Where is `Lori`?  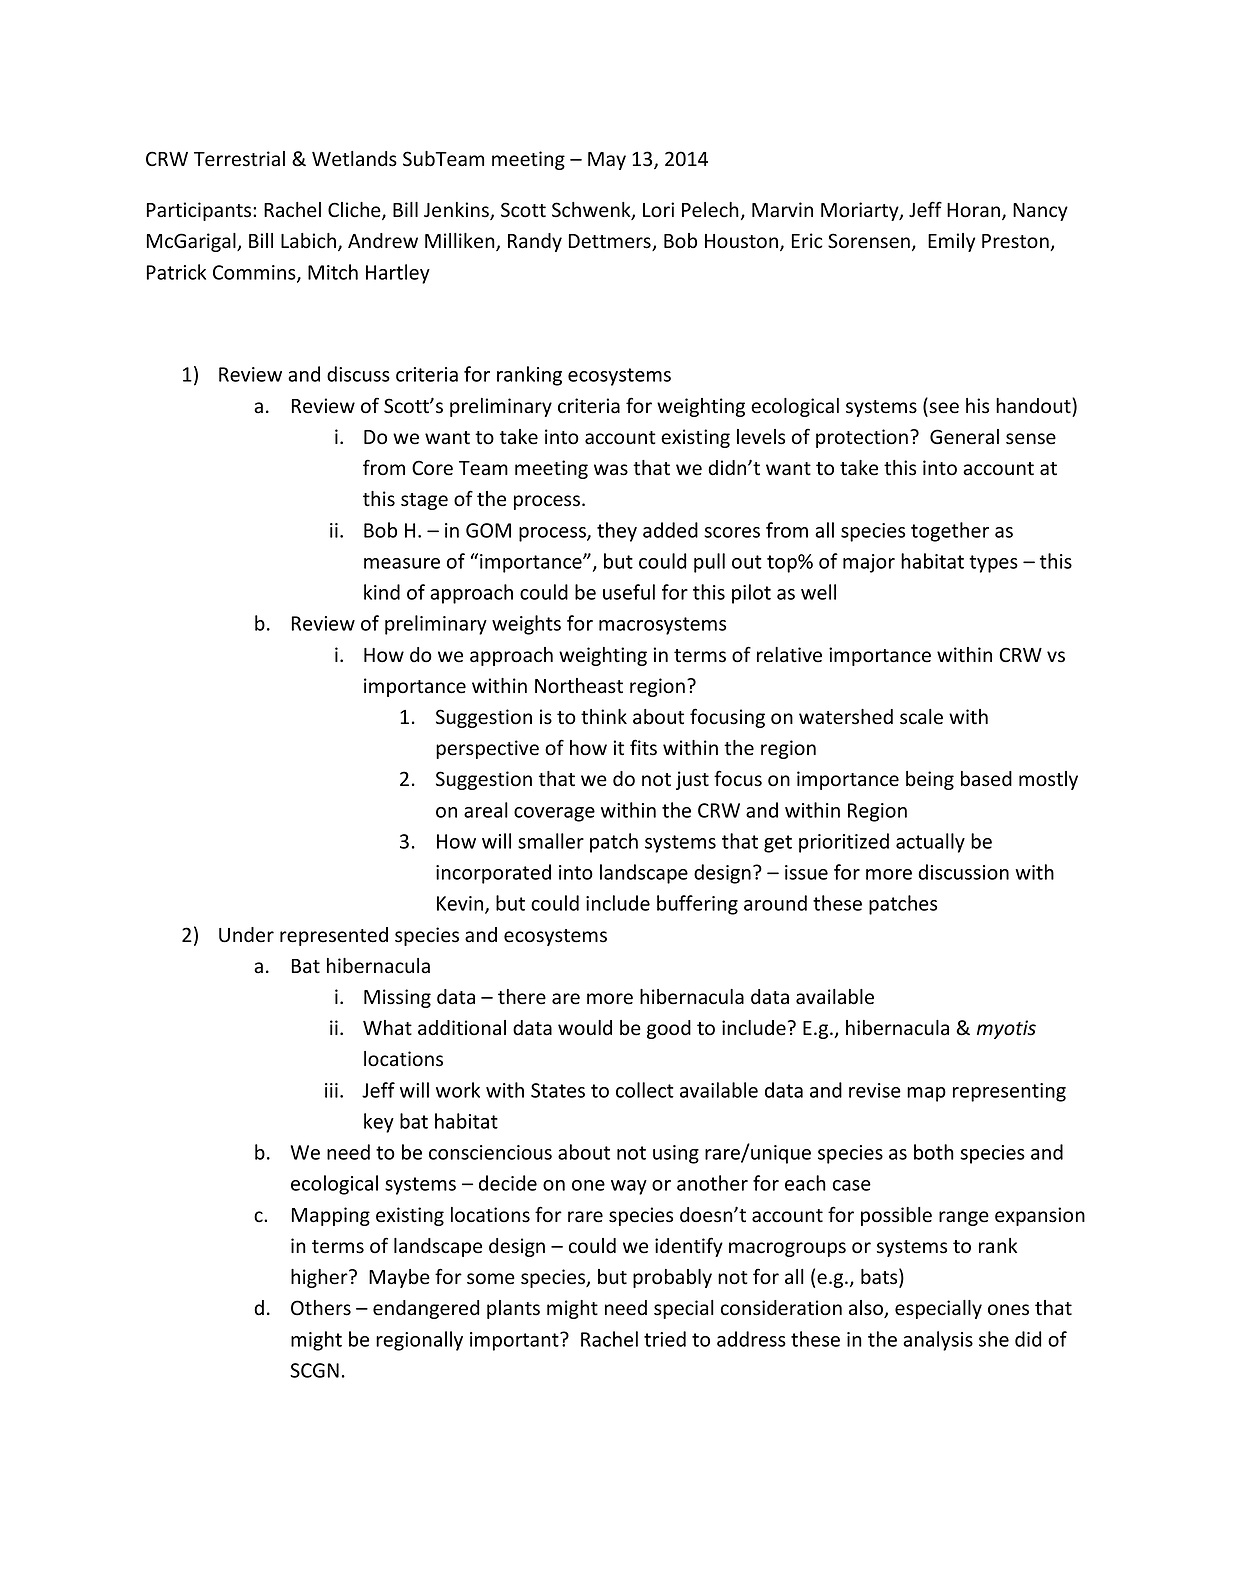
Lori is located at coordinates (658, 210).
